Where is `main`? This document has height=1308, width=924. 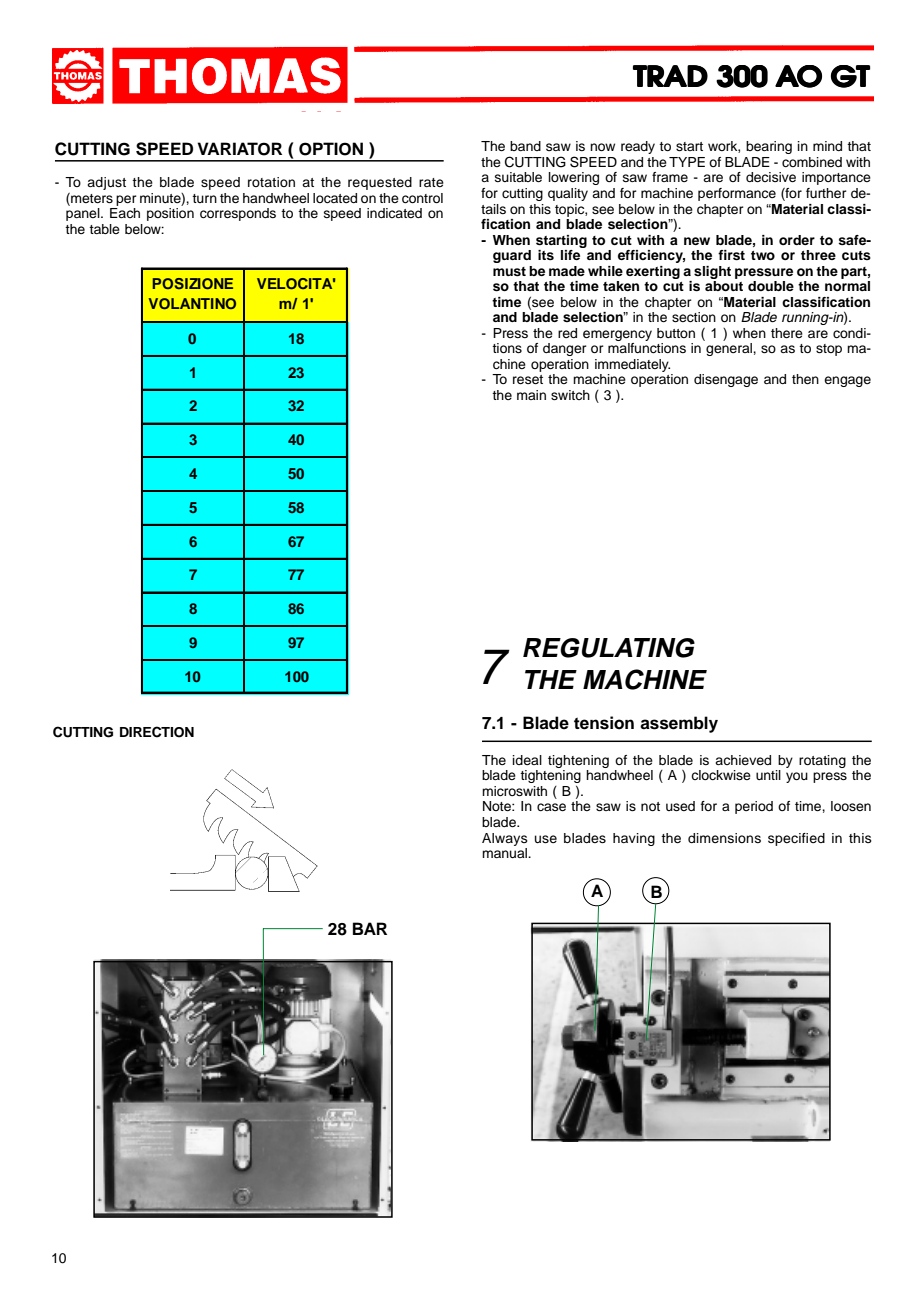 main is located at coordinates (531, 395).
